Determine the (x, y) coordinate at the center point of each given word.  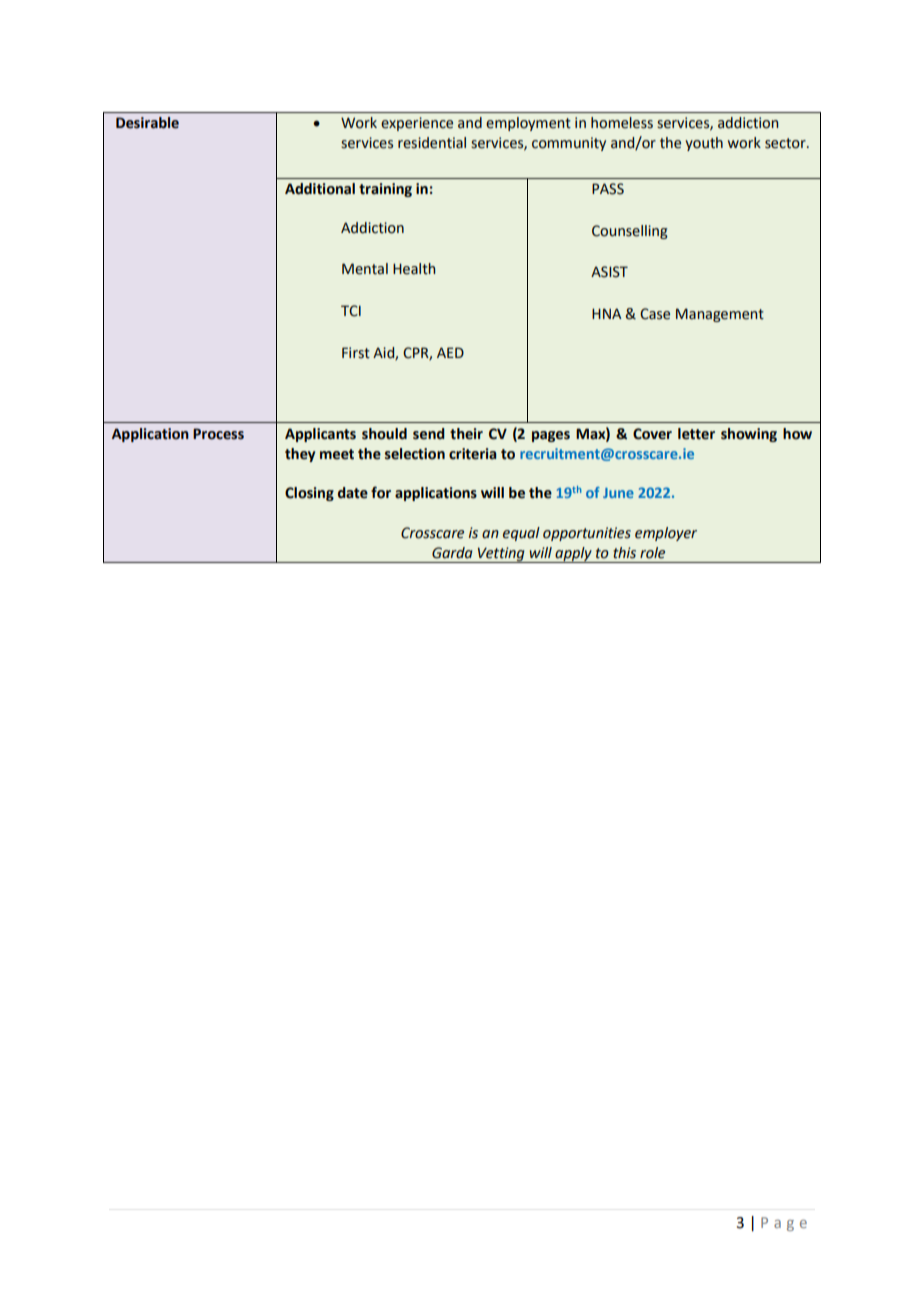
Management (720, 315)
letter (696, 434)
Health (414, 269)
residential (432, 143)
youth (704, 144)
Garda (452, 553)
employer (666, 534)
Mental (365, 269)
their (466, 434)
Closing (309, 494)
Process (218, 434)
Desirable (147, 123)
